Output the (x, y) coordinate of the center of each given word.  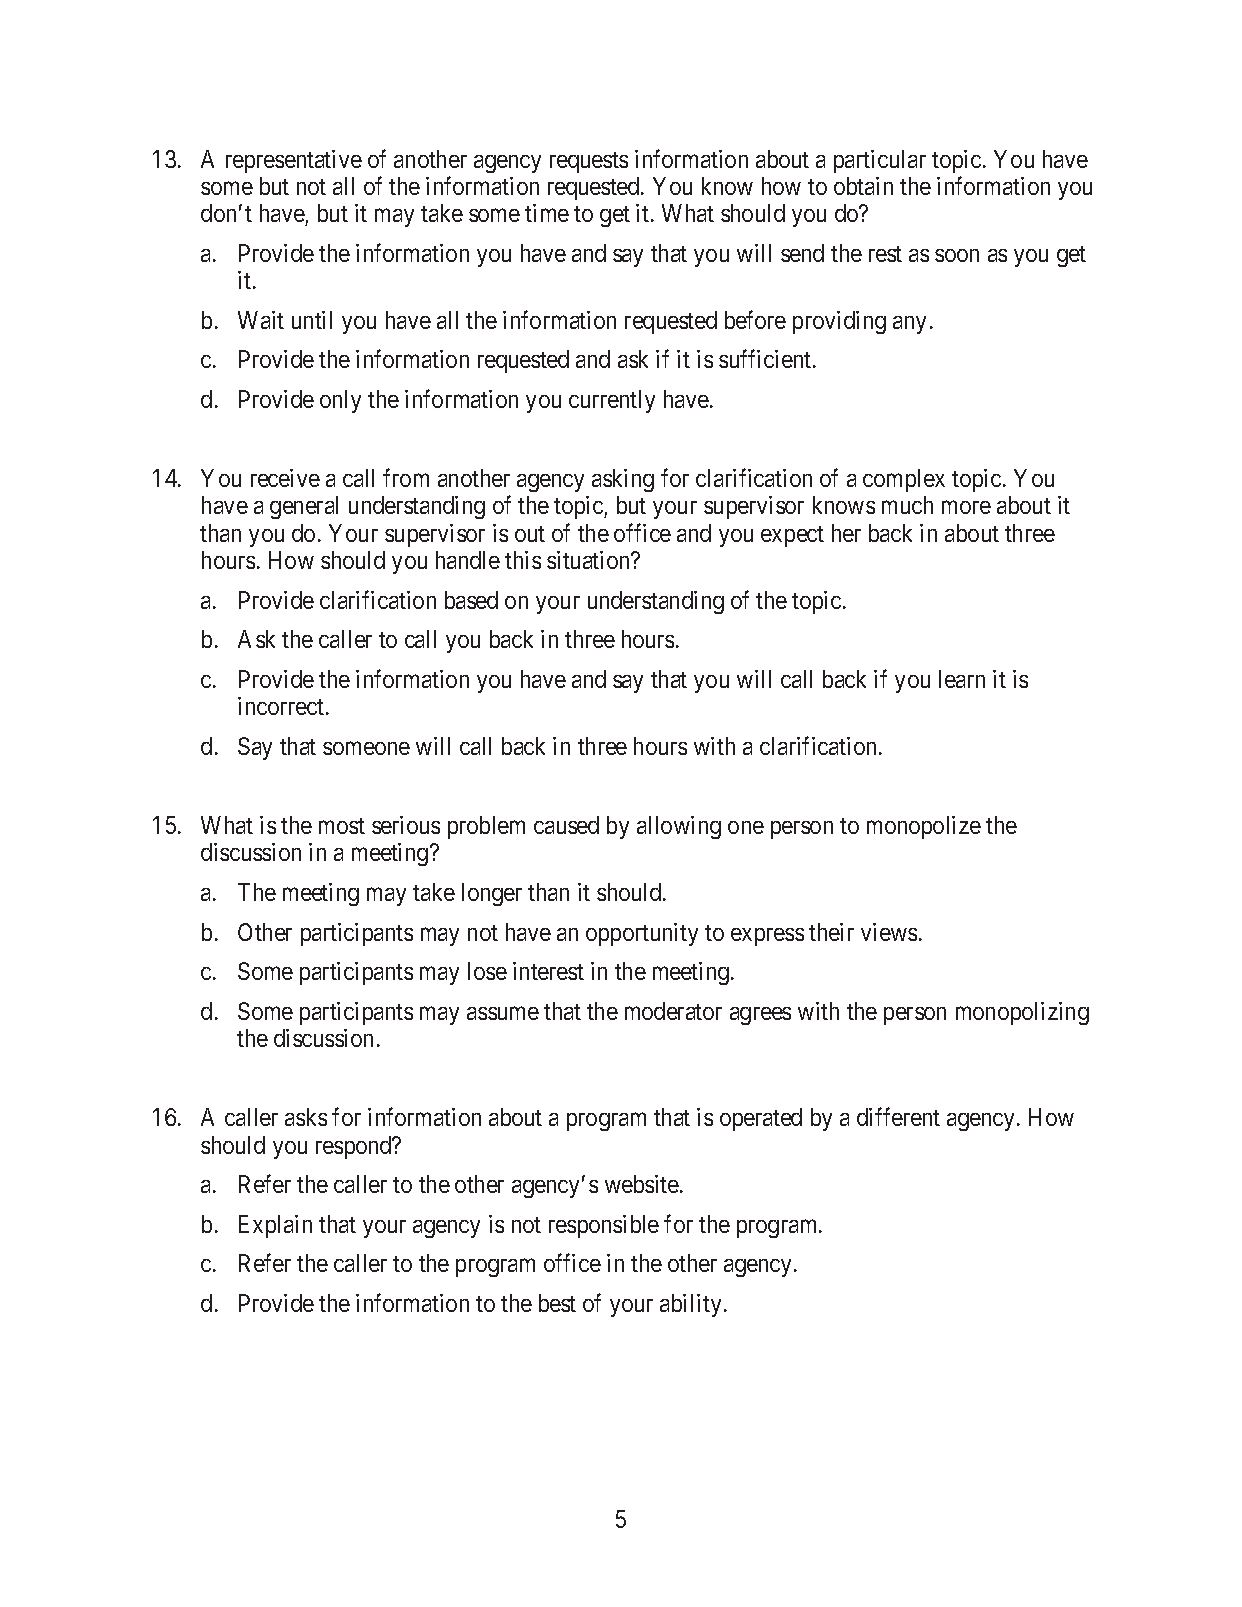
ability (690, 1305)
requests (589, 162)
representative (294, 161)
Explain (275, 1226)
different (898, 1117)
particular (880, 161)
